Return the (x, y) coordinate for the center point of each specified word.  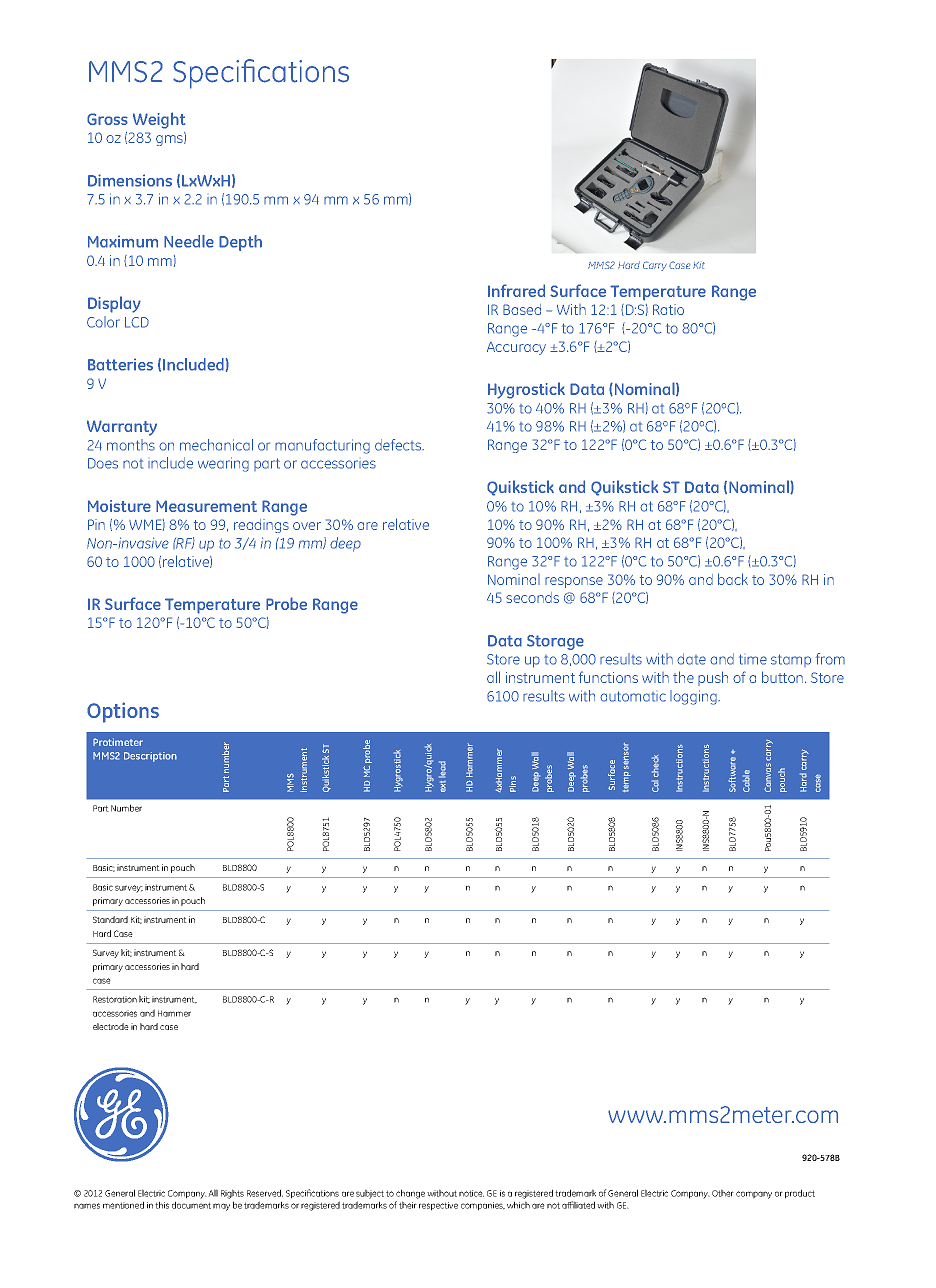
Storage (555, 642)
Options (123, 712)
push (713, 678)
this (162, 1205)
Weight (159, 120)
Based (522, 309)
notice (471, 1193)
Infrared (516, 290)
